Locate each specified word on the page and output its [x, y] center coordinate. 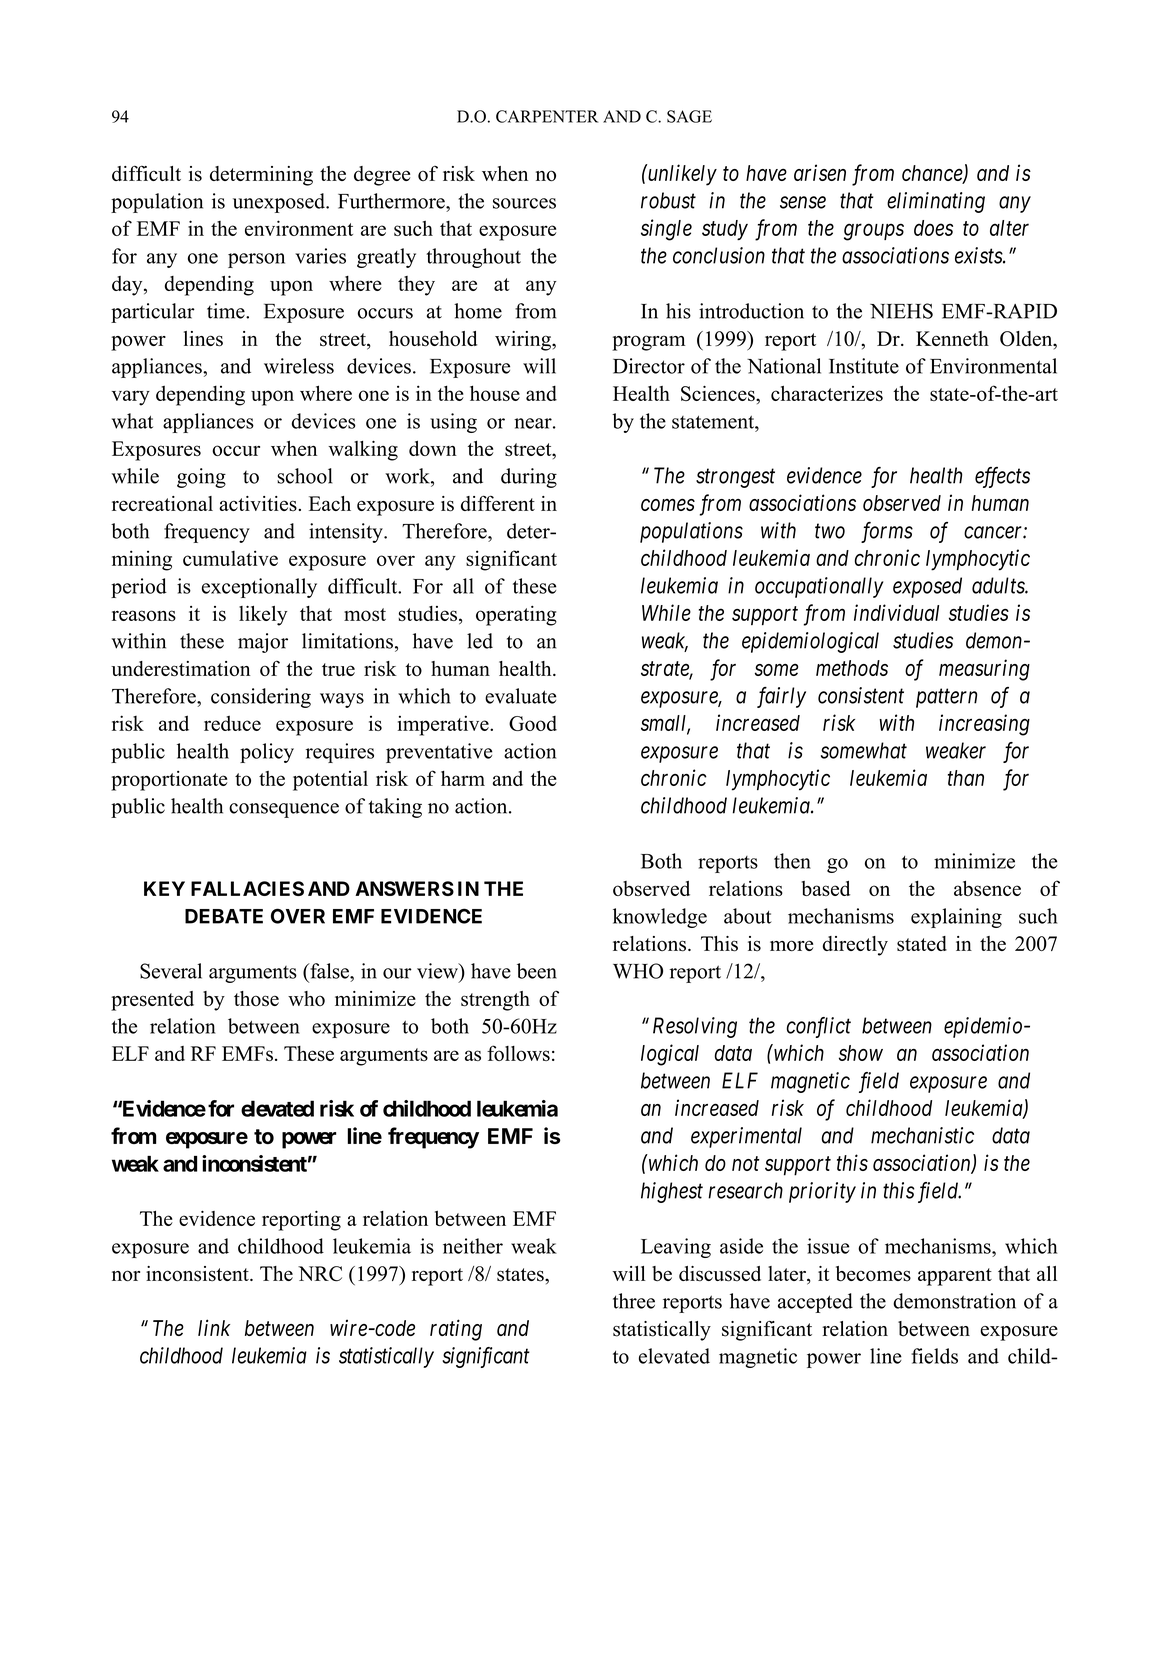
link [214, 1327]
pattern [946, 698]
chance [933, 174]
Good [533, 723]
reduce [232, 723]
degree [382, 176]
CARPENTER [547, 116]
